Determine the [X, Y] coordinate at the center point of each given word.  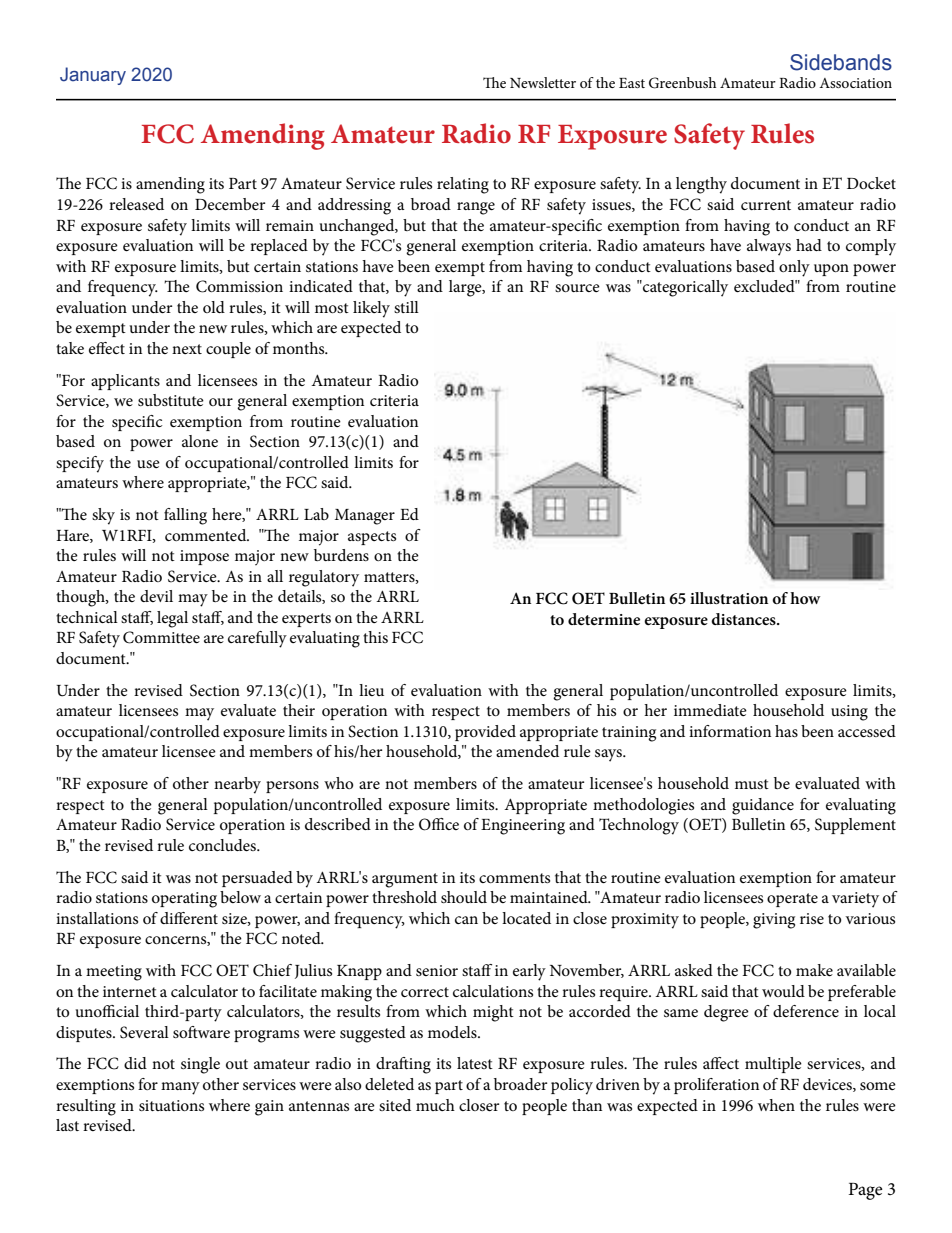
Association [855, 83]
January [93, 76]
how [805, 598]
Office [439, 824]
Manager [365, 517]
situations [171, 1105]
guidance [763, 806]
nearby [237, 785]
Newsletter [543, 82]
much [435, 1105]
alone [200, 441]
